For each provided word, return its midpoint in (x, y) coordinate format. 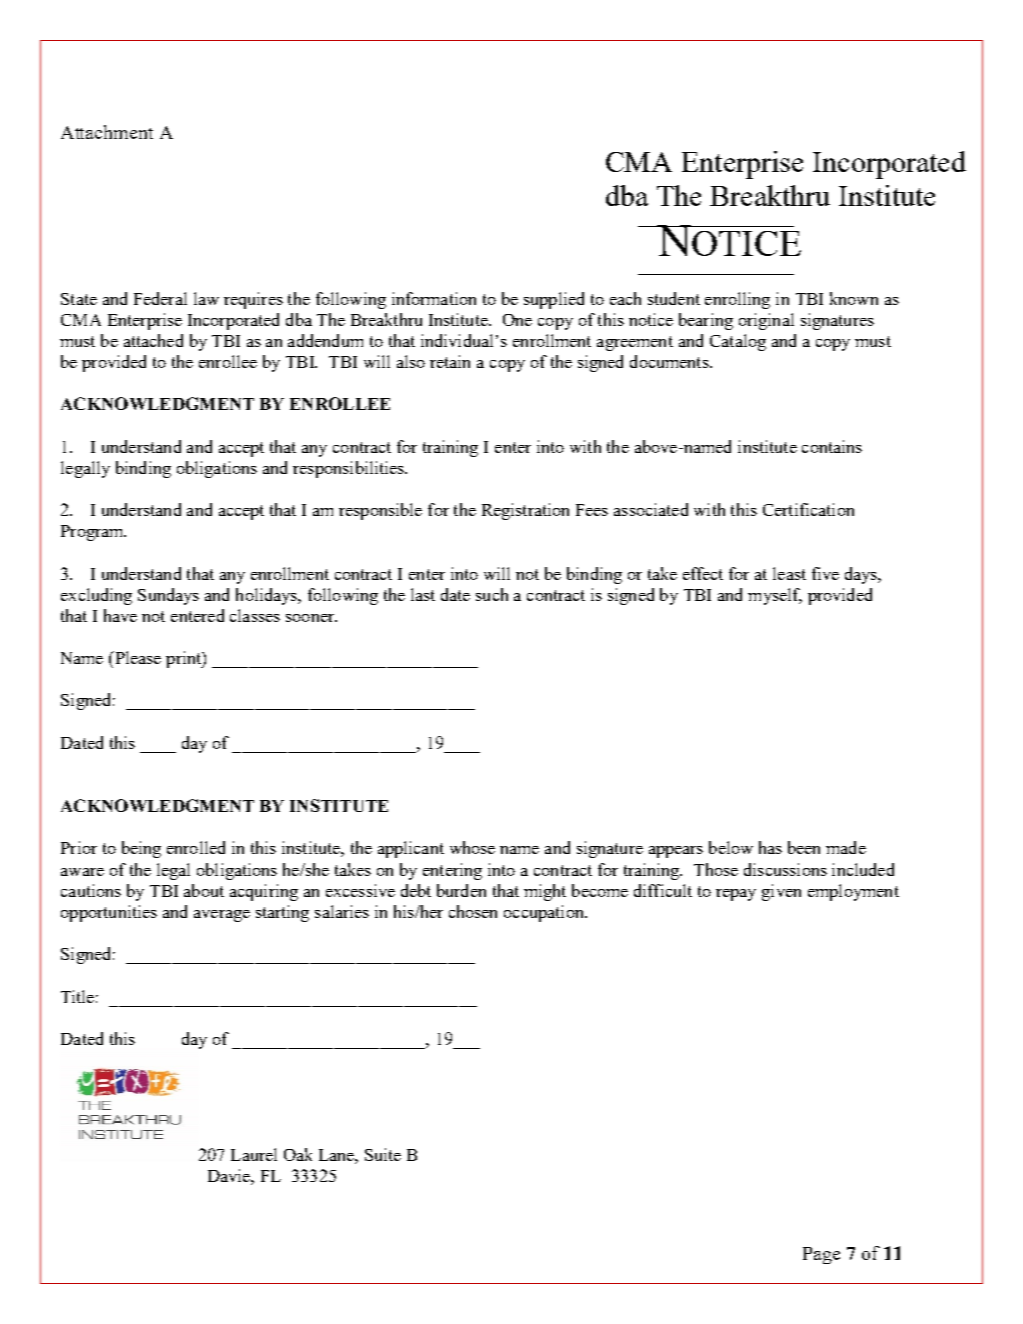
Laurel (254, 1154)
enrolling (737, 300)
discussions (785, 869)
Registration (525, 511)
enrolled (196, 847)
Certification (808, 509)
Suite (383, 1154)
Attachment (107, 132)
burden (461, 890)
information (434, 298)
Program (93, 533)
